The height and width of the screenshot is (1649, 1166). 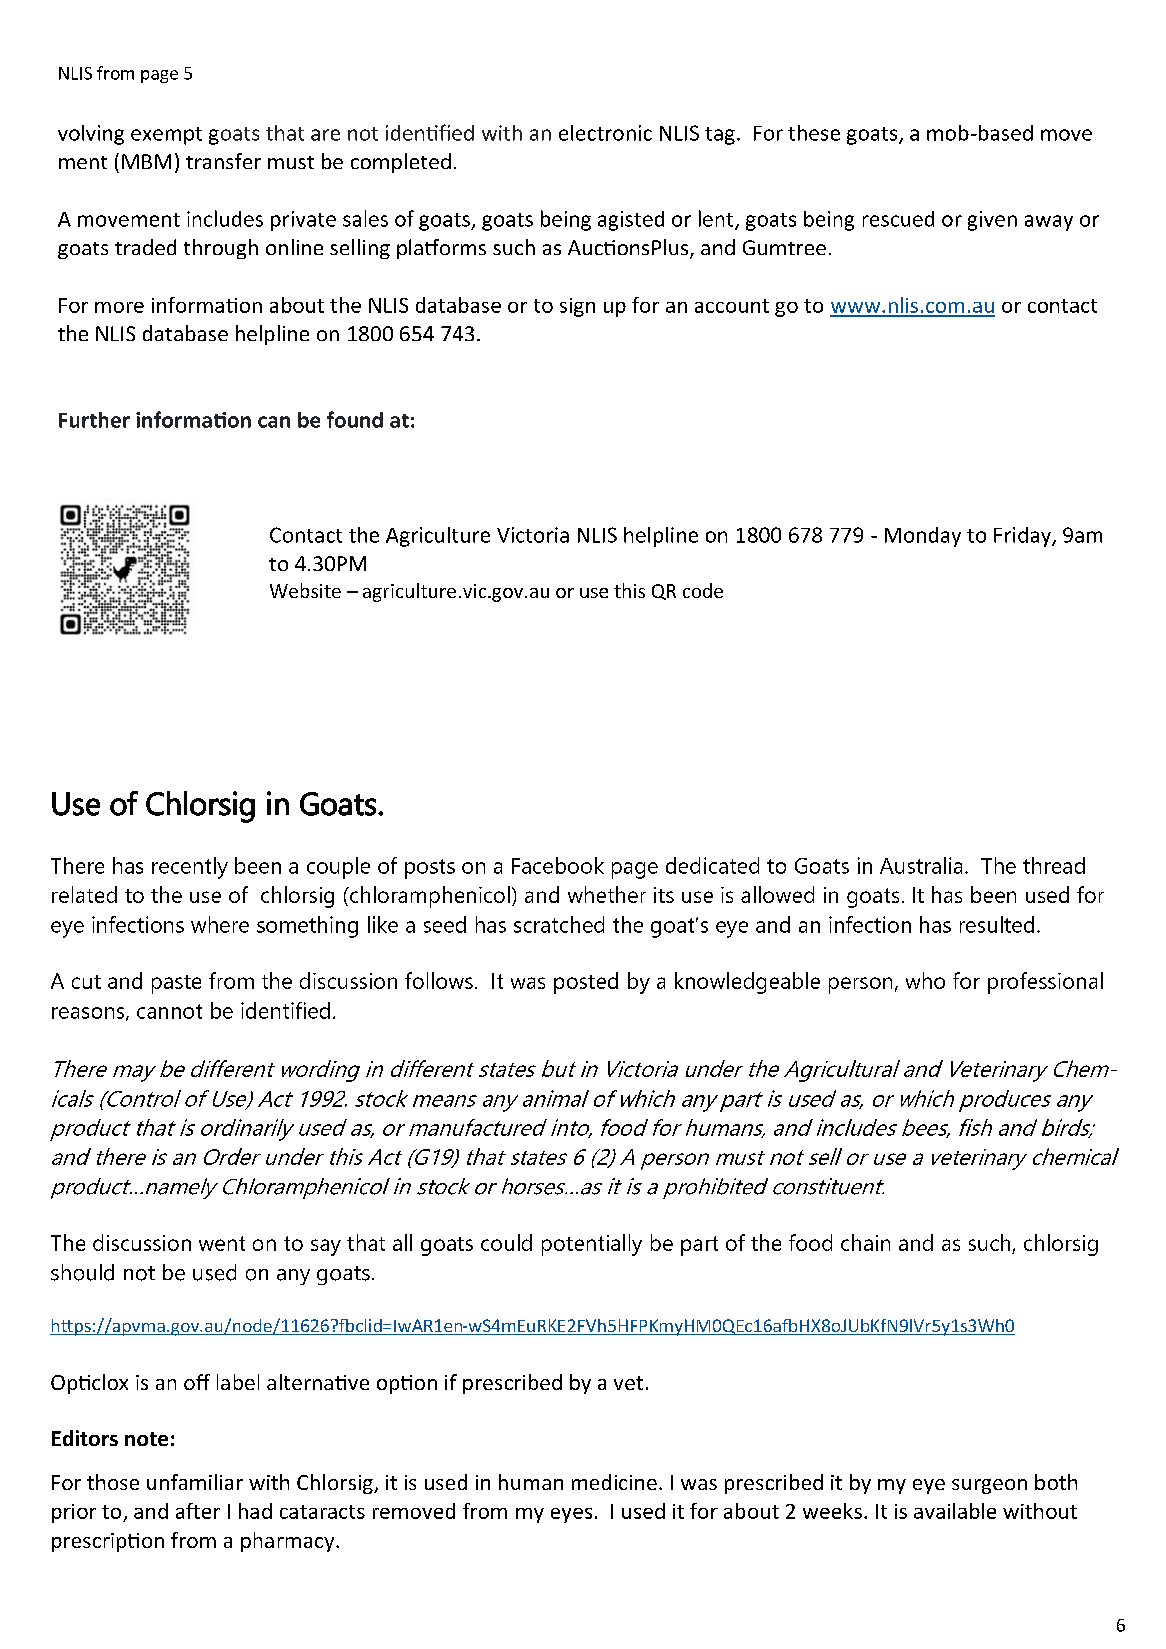 I want to click on electronic, so click(x=605, y=133).
